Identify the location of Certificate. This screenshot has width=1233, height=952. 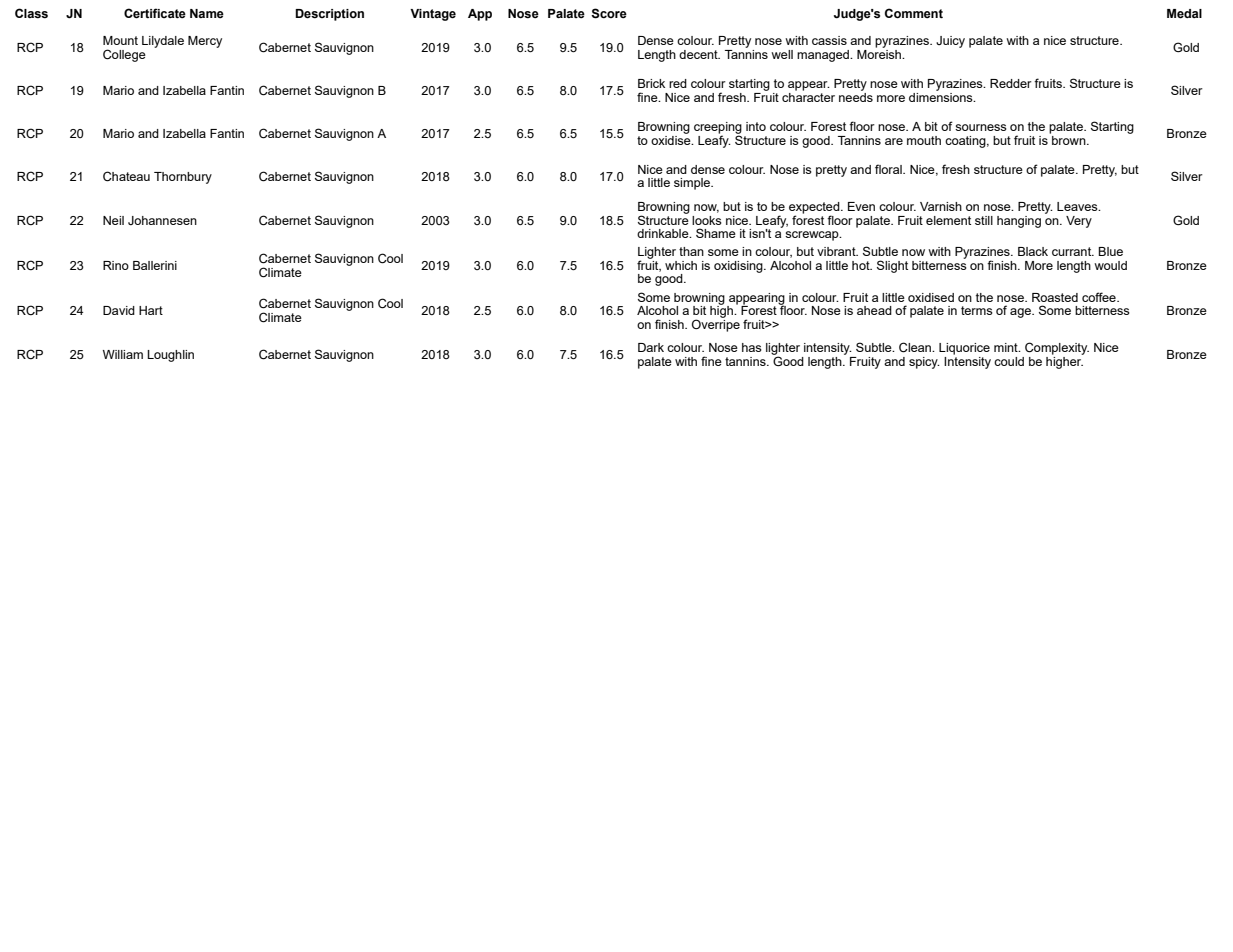
(155, 13).
